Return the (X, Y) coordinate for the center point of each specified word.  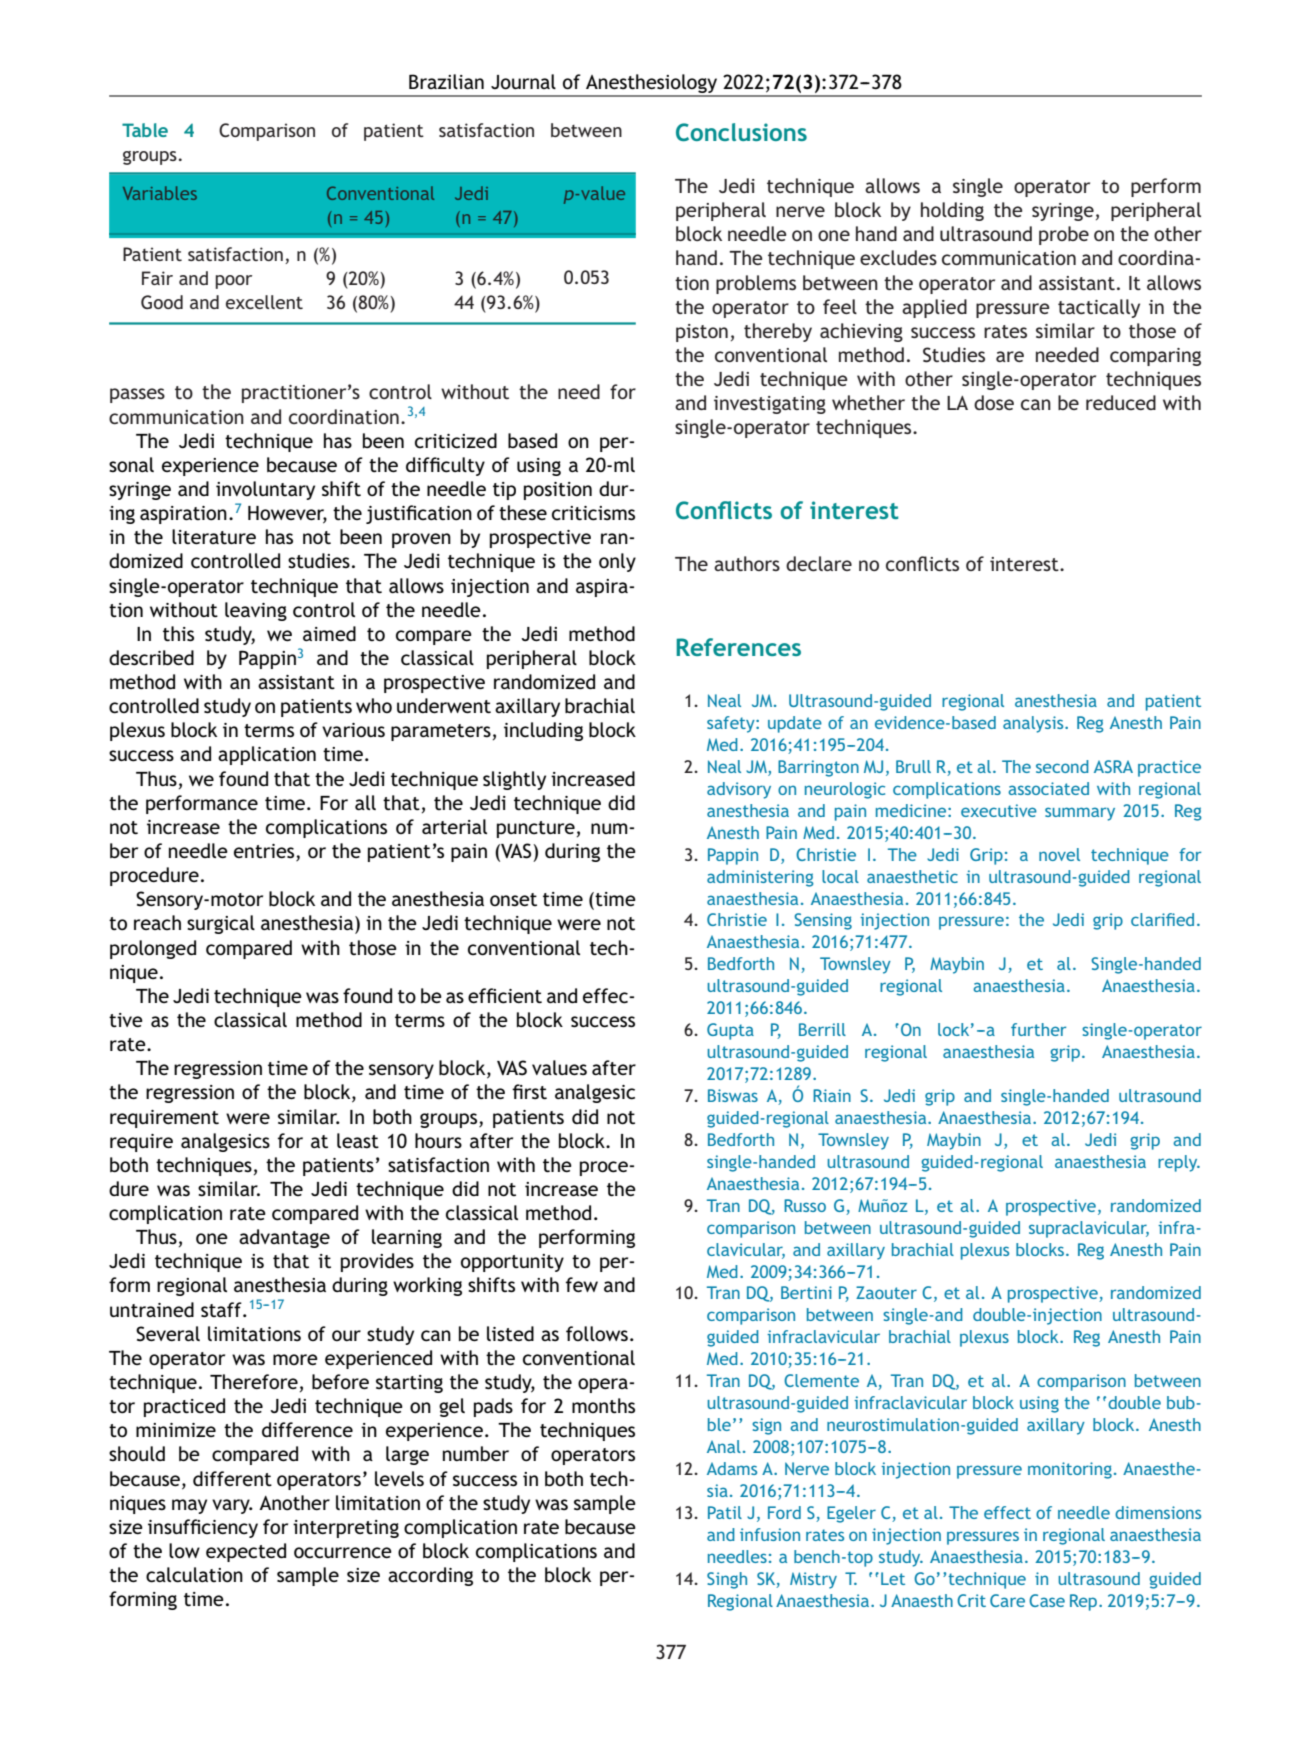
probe (1064, 235)
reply (1179, 1163)
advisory (739, 790)
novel (1059, 854)
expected (246, 1552)
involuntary (265, 490)
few (582, 1284)
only (617, 562)
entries (265, 852)
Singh (727, 1580)
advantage (284, 1238)
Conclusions (741, 132)
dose (994, 402)
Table (145, 130)
